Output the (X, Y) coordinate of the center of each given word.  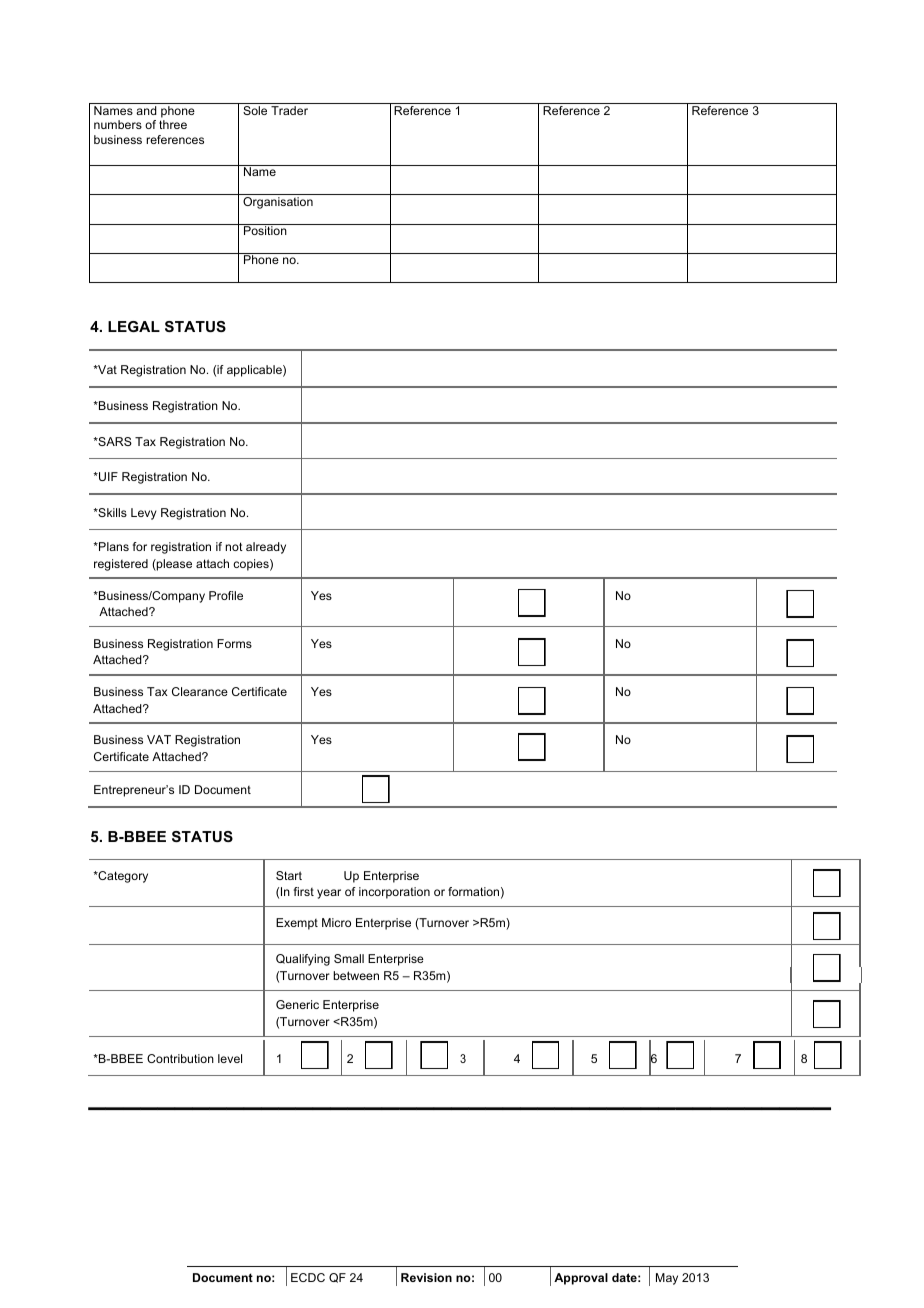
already (266, 548)
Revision (426, 1277)
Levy (144, 514)
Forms (234, 643)
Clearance (200, 691)
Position (265, 230)
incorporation (394, 893)
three (173, 124)
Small (349, 958)
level (230, 1058)
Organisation (278, 203)
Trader (289, 110)
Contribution (180, 1058)
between (356, 975)
